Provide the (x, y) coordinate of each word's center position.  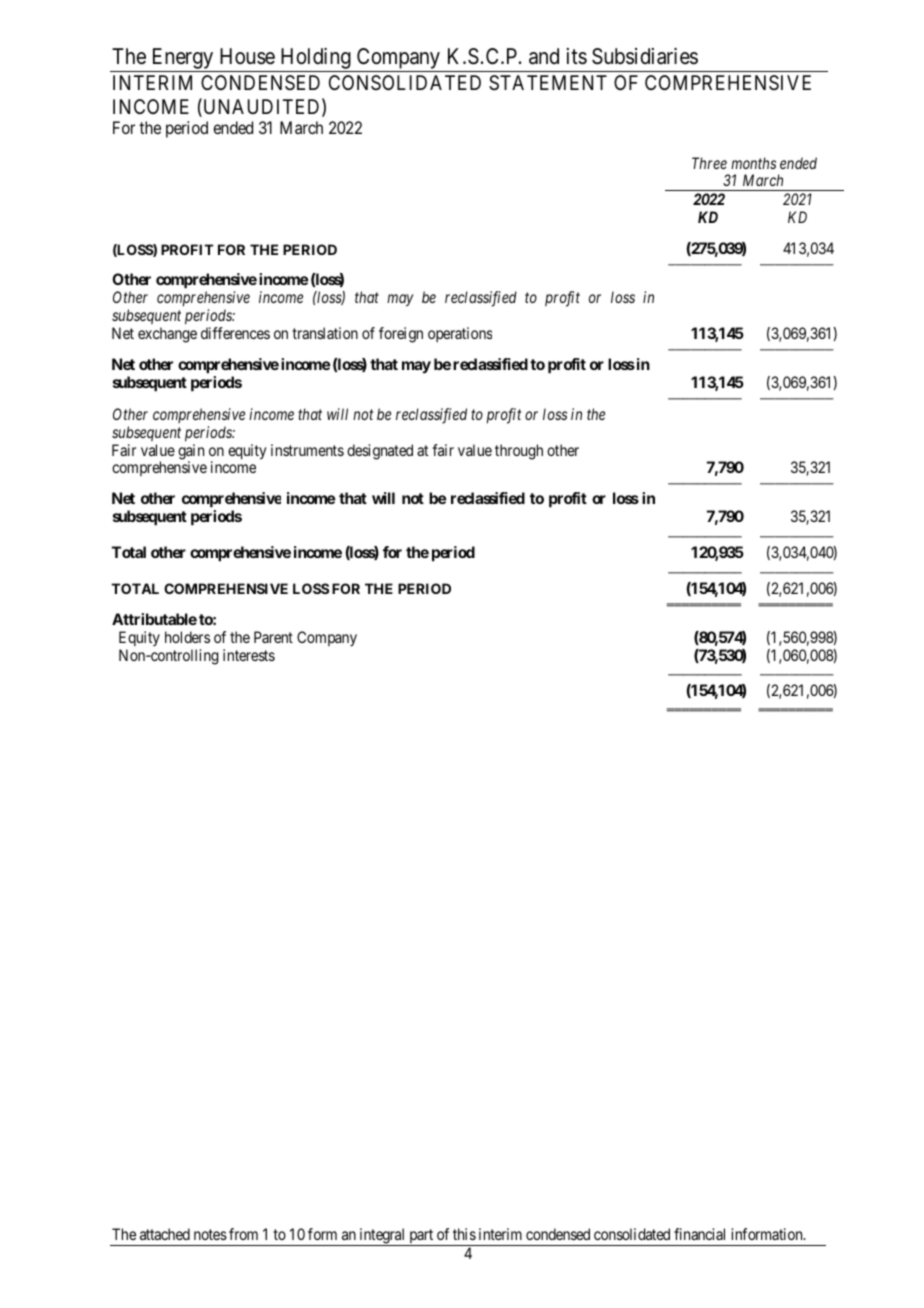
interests (249, 655)
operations (460, 334)
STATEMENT (548, 83)
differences (235, 333)
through (519, 452)
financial (699, 1234)
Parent (273, 637)
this (464, 1234)
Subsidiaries (645, 56)
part (421, 1237)
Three (709, 163)
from (243, 1234)
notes (210, 1234)
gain (191, 453)
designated (380, 452)
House (247, 56)
